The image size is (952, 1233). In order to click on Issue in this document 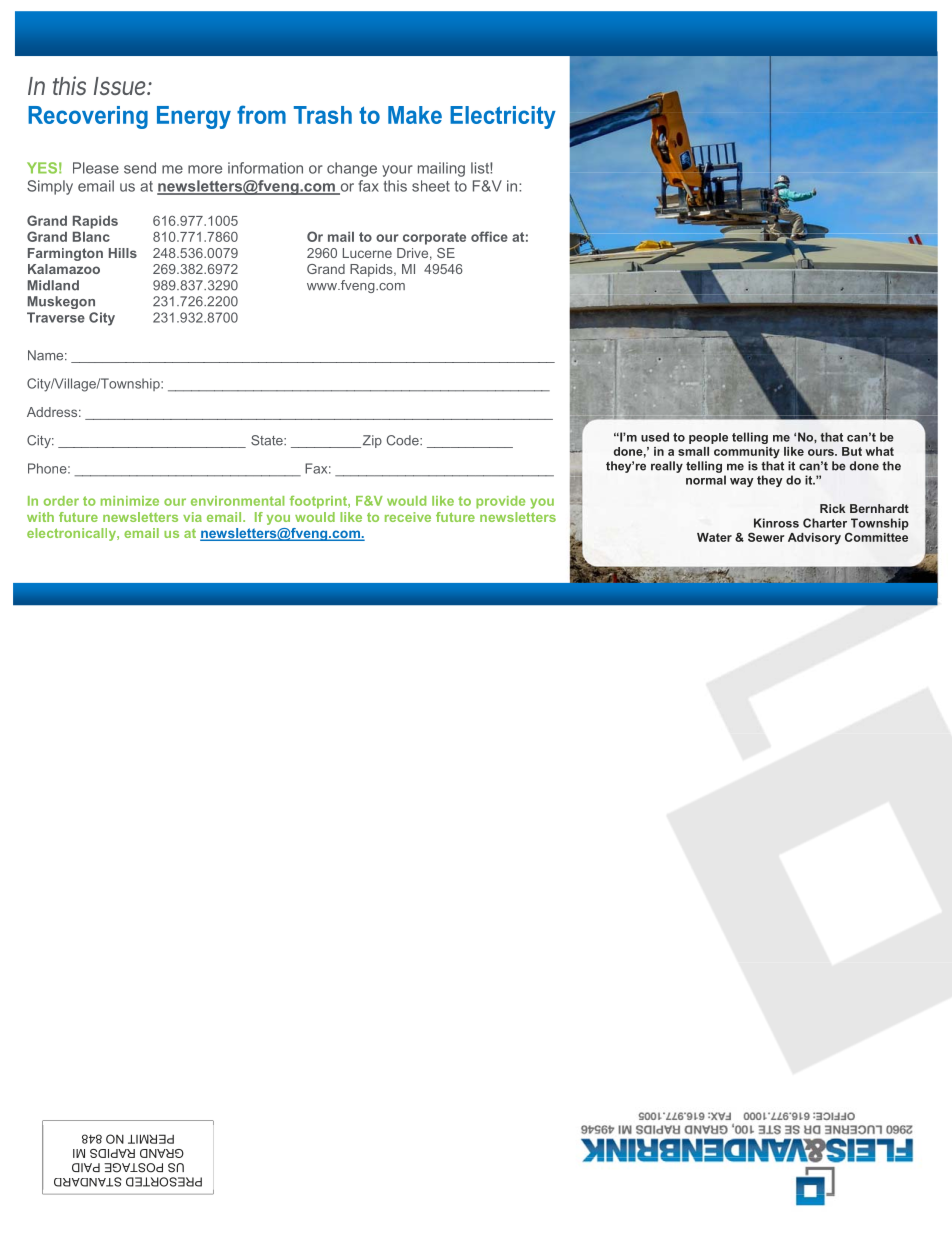, I will do `click(121, 86)`.
